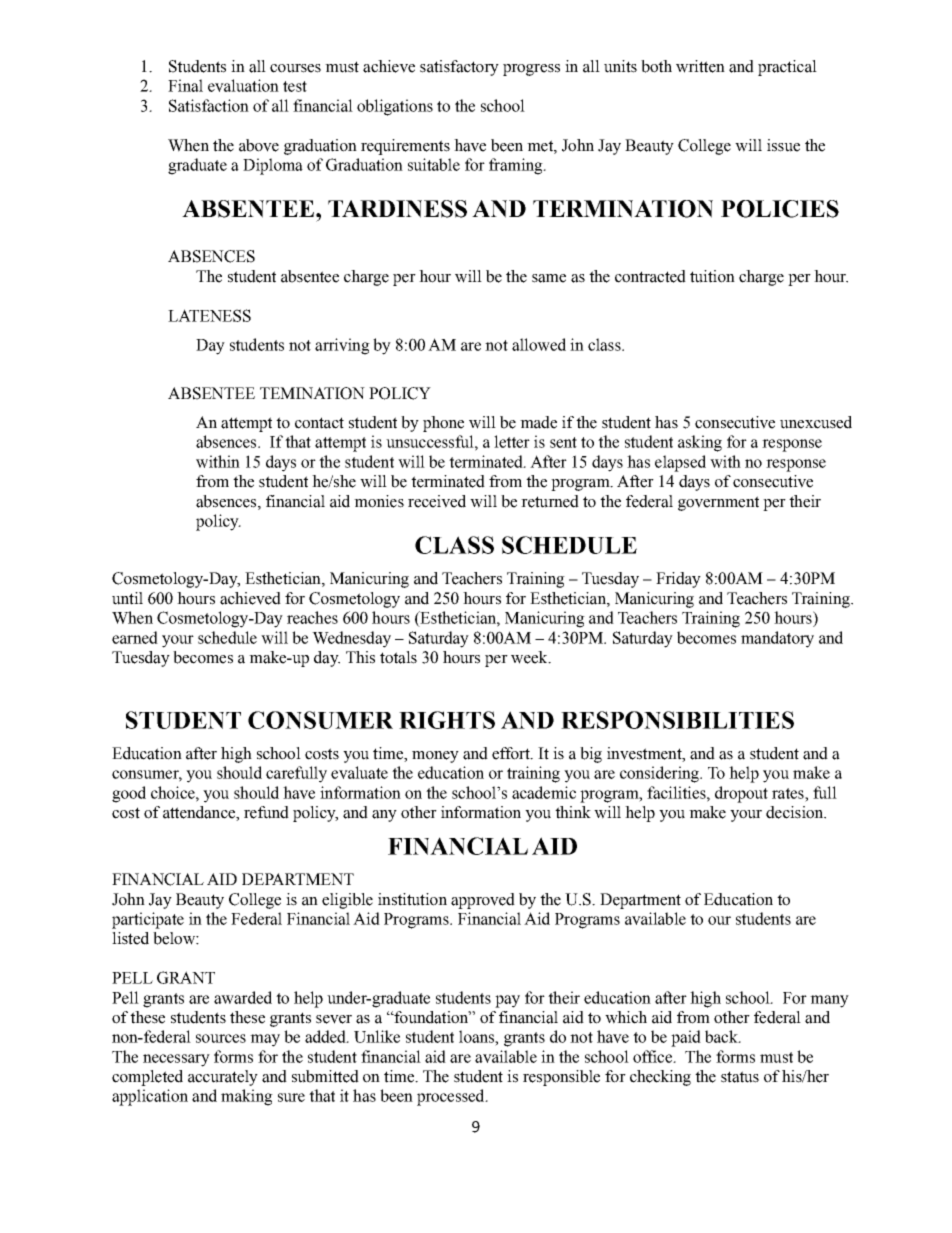 The height and width of the document is (1233, 952). What do you see at coordinates (452, 1097) in the document?
I see `processed` at bounding box center [452, 1097].
